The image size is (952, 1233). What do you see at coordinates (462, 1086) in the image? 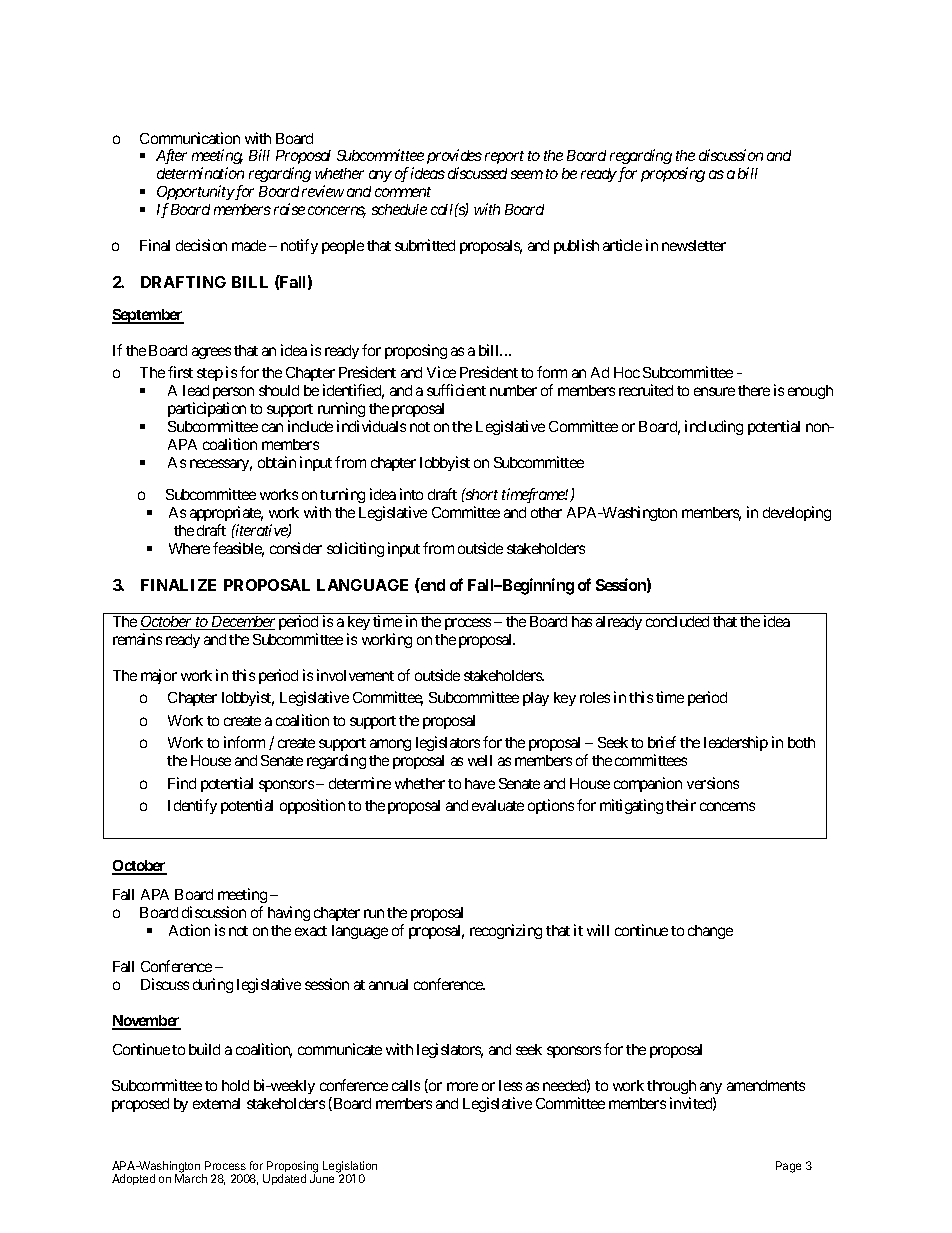
I see `more` at bounding box center [462, 1086].
